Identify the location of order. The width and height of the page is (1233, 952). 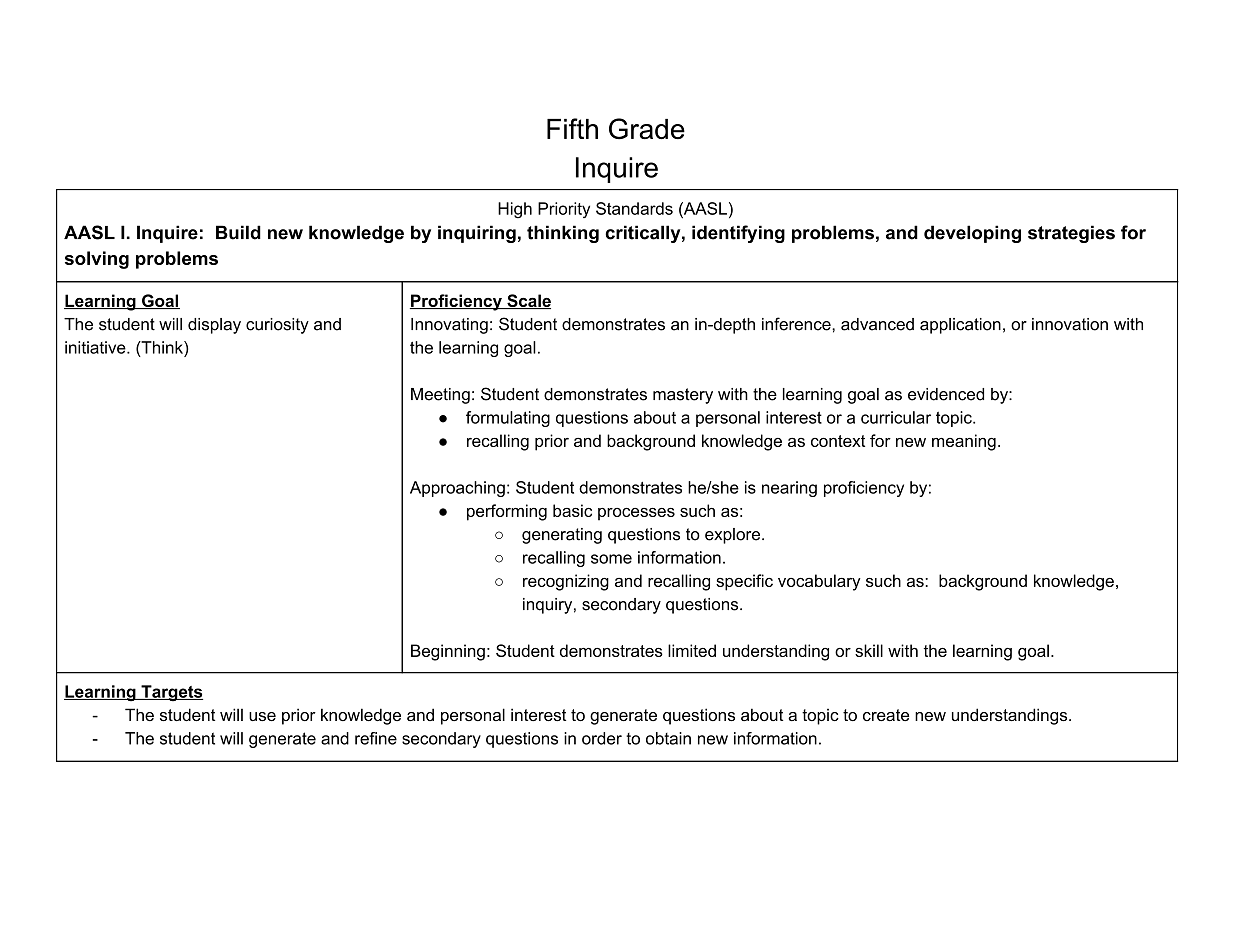
(602, 738).
